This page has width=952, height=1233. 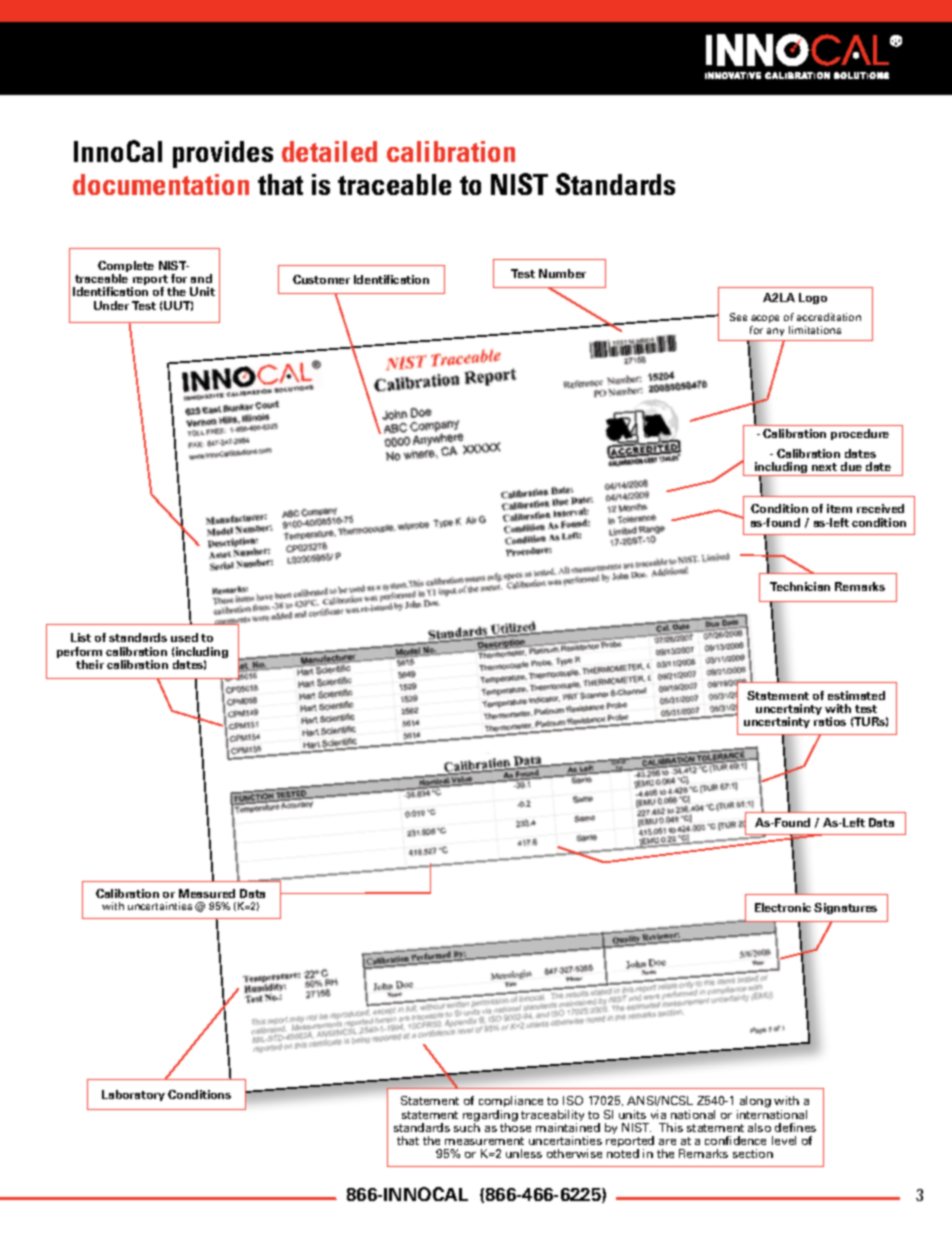 I want to click on Technician, so click(x=800, y=586).
